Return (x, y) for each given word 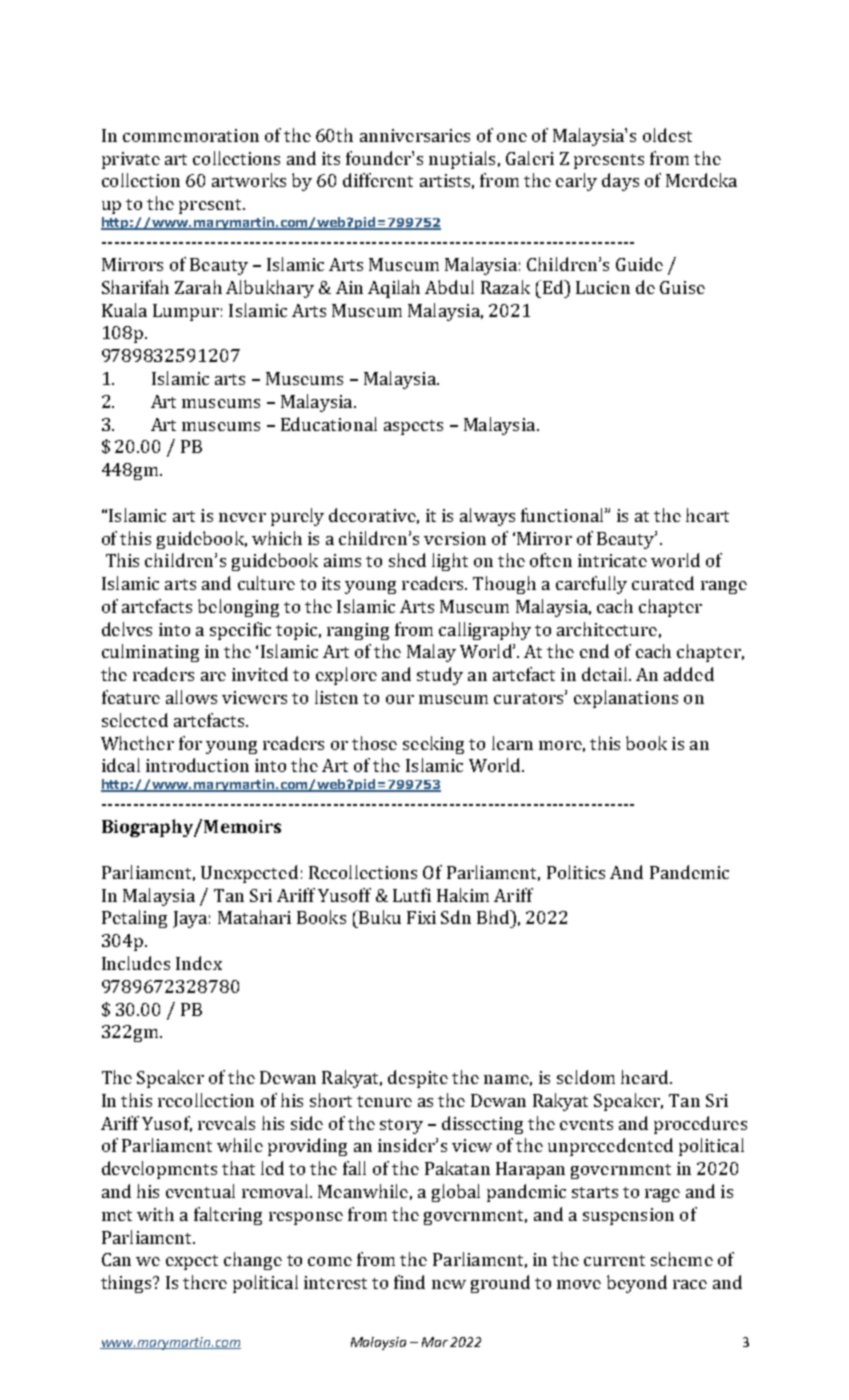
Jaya (190, 919)
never (242, 517)
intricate (612, 560)
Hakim (463, 895)
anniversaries (415, 135)
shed (407, 560)
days (620, 182)
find (409, 1282)
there (205, 1282)
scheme (682, 1259)
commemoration (191, 135)
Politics (576, 872)
